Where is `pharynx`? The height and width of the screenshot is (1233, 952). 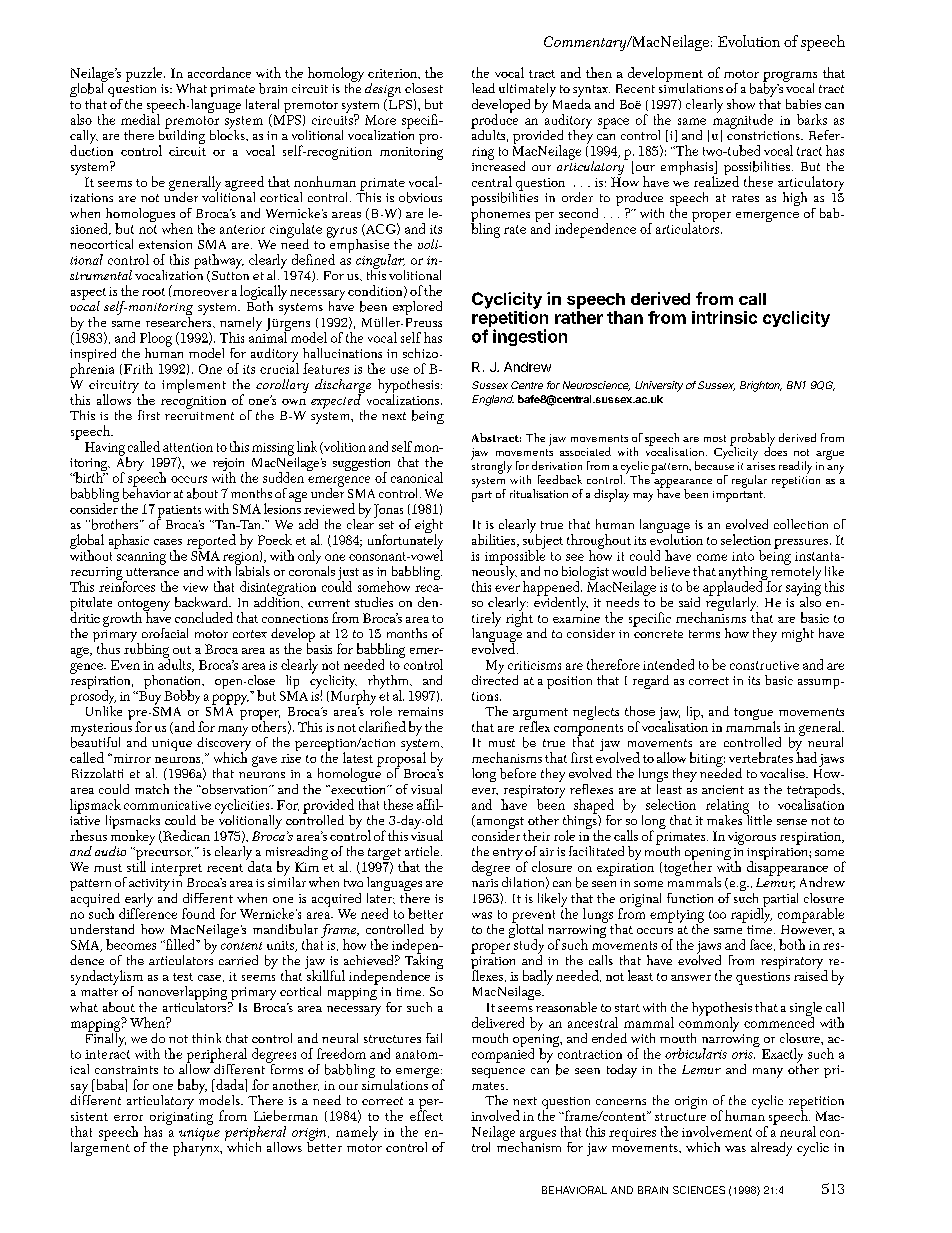
pharynx is located at coordinates (197, 1147).
